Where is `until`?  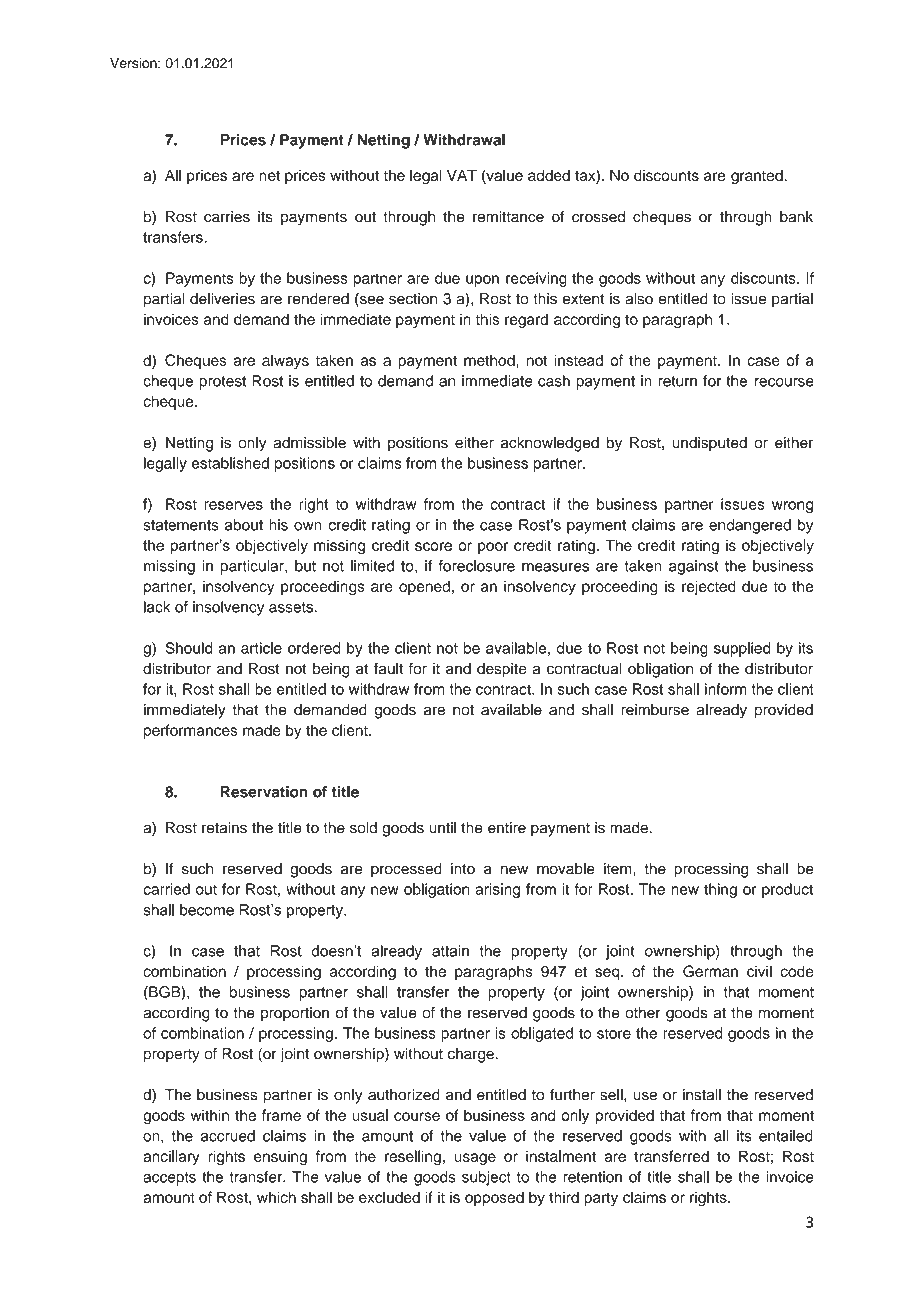 until is located at coordinates (442, 828).
